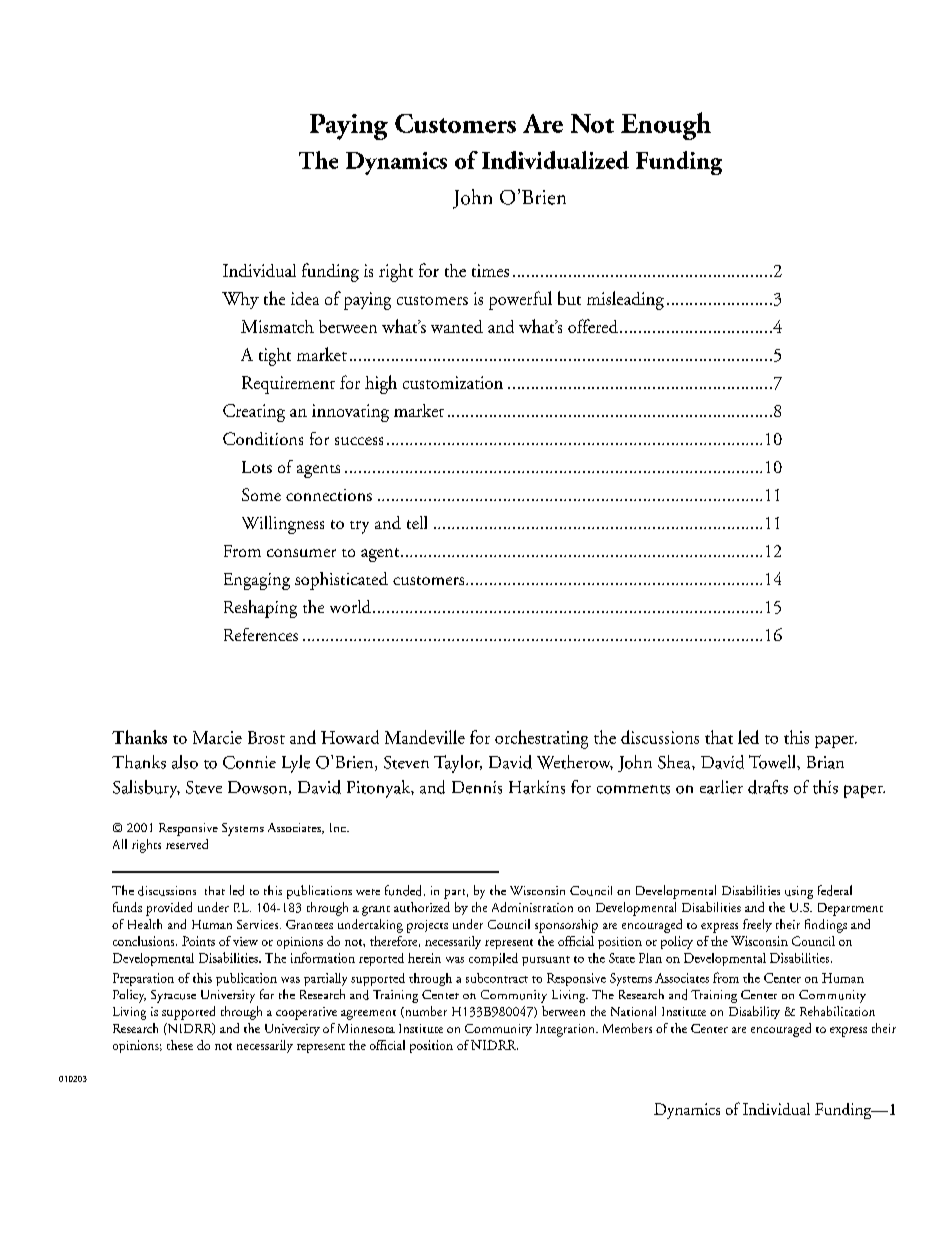 The height and width of the document is (1233, 952). Describe the element at coordinates (825, 762) in the document. I see `Brian` at that location.
